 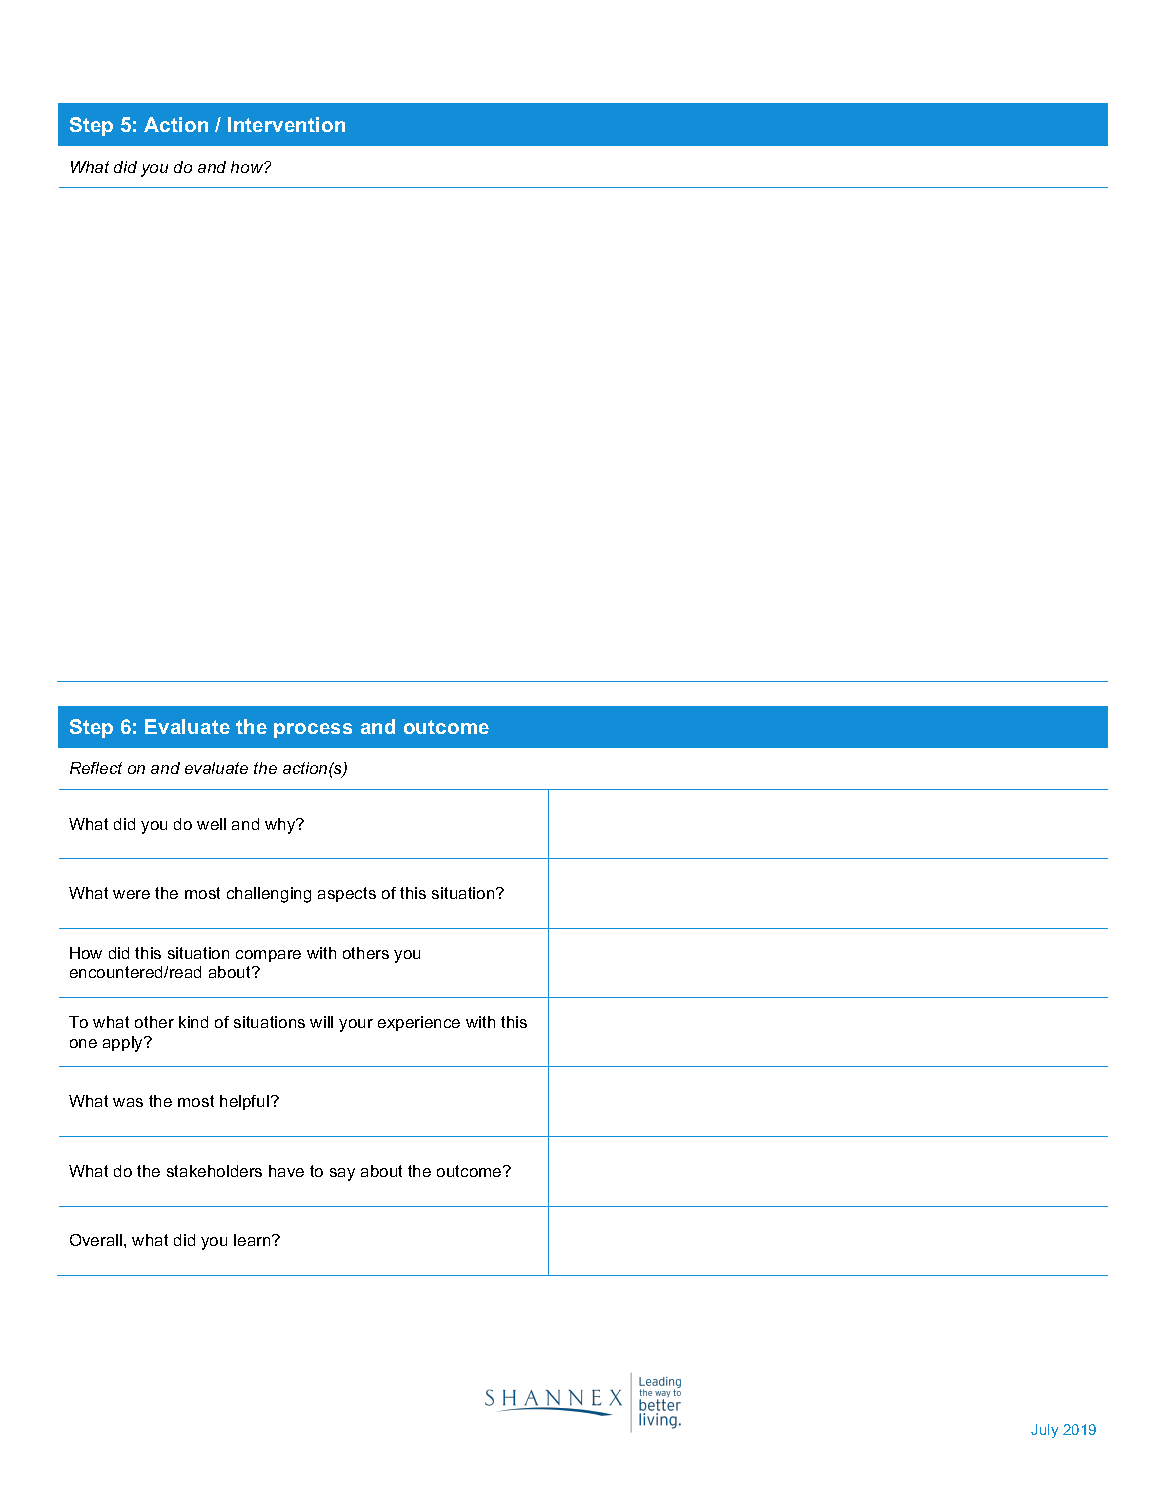 What do you see at coordinates (313, 730) in the screenshot?
I see `process` at bounding box center [313, 730].
